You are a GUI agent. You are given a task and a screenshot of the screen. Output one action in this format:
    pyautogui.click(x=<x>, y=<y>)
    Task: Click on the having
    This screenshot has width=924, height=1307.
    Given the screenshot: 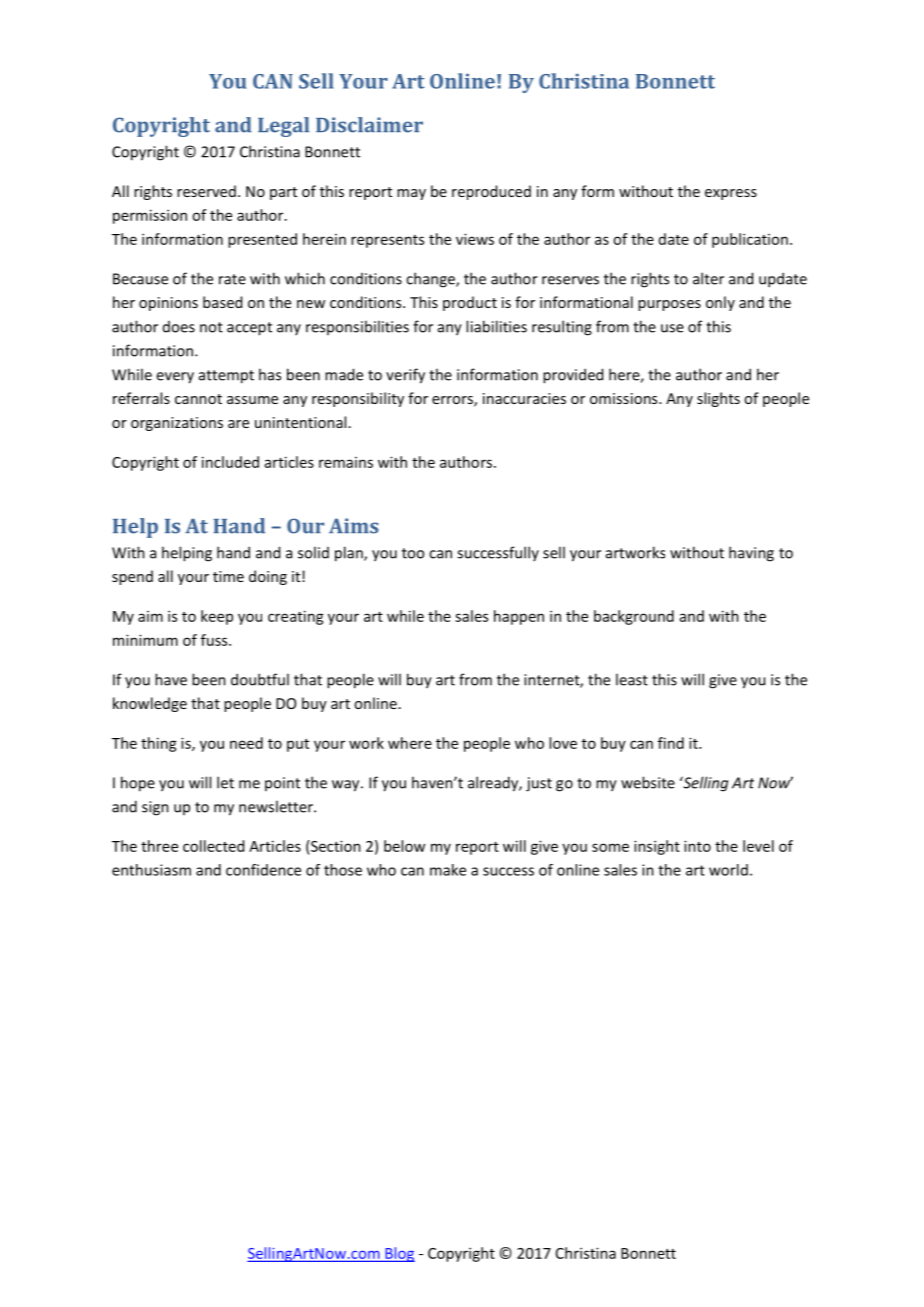 What is the action you would take?
    pyautogui.click(x=751, y=554)
